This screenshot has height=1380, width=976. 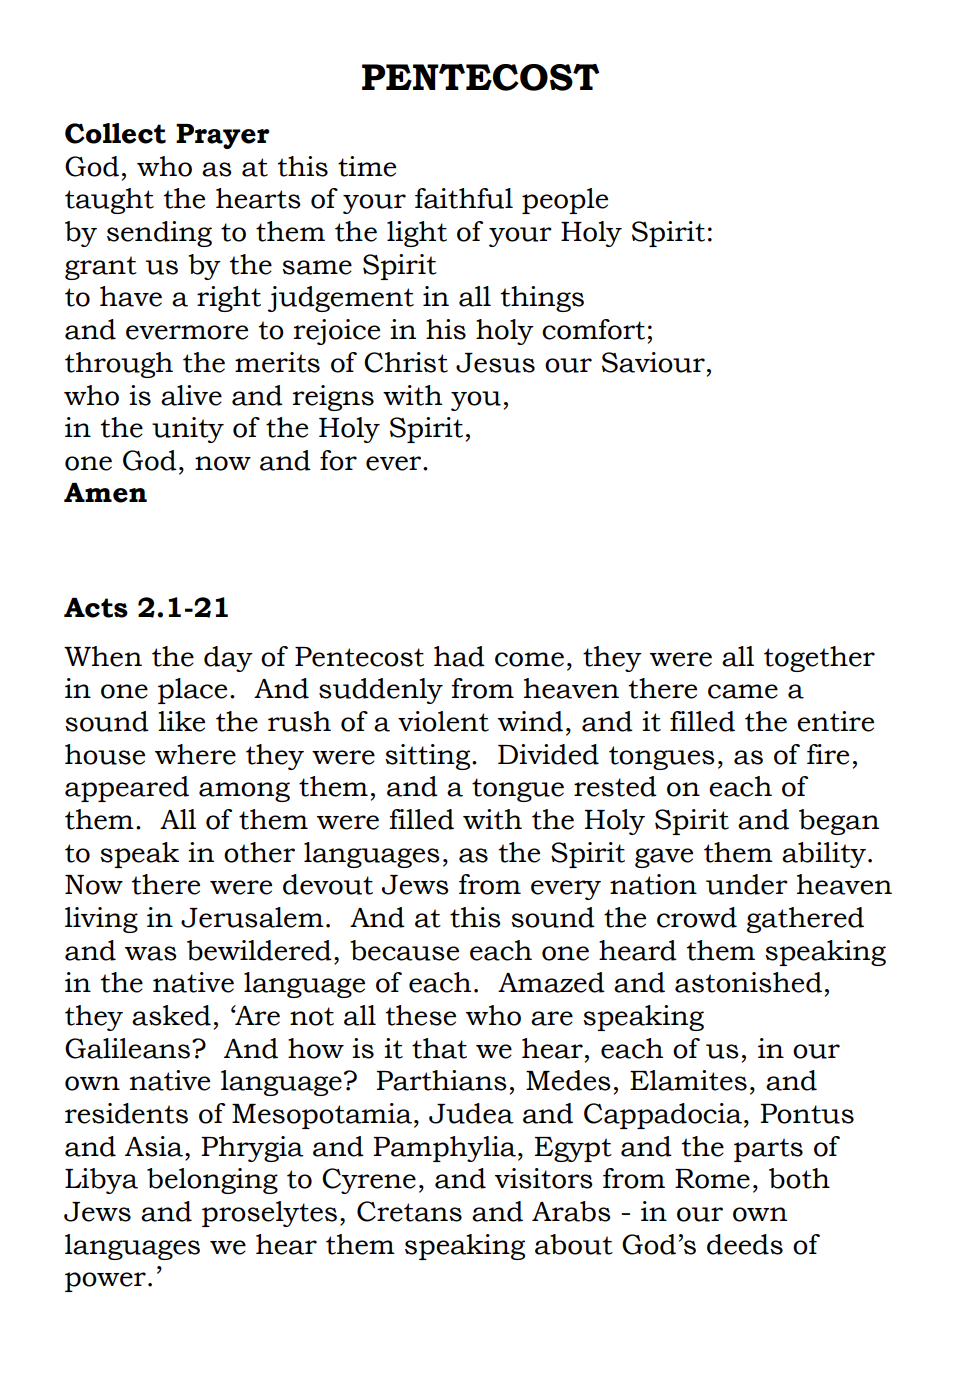 What do you see at coordinates (464, 198) in the screenshot?
I see `faithful` at bounding box center [464, 198].
